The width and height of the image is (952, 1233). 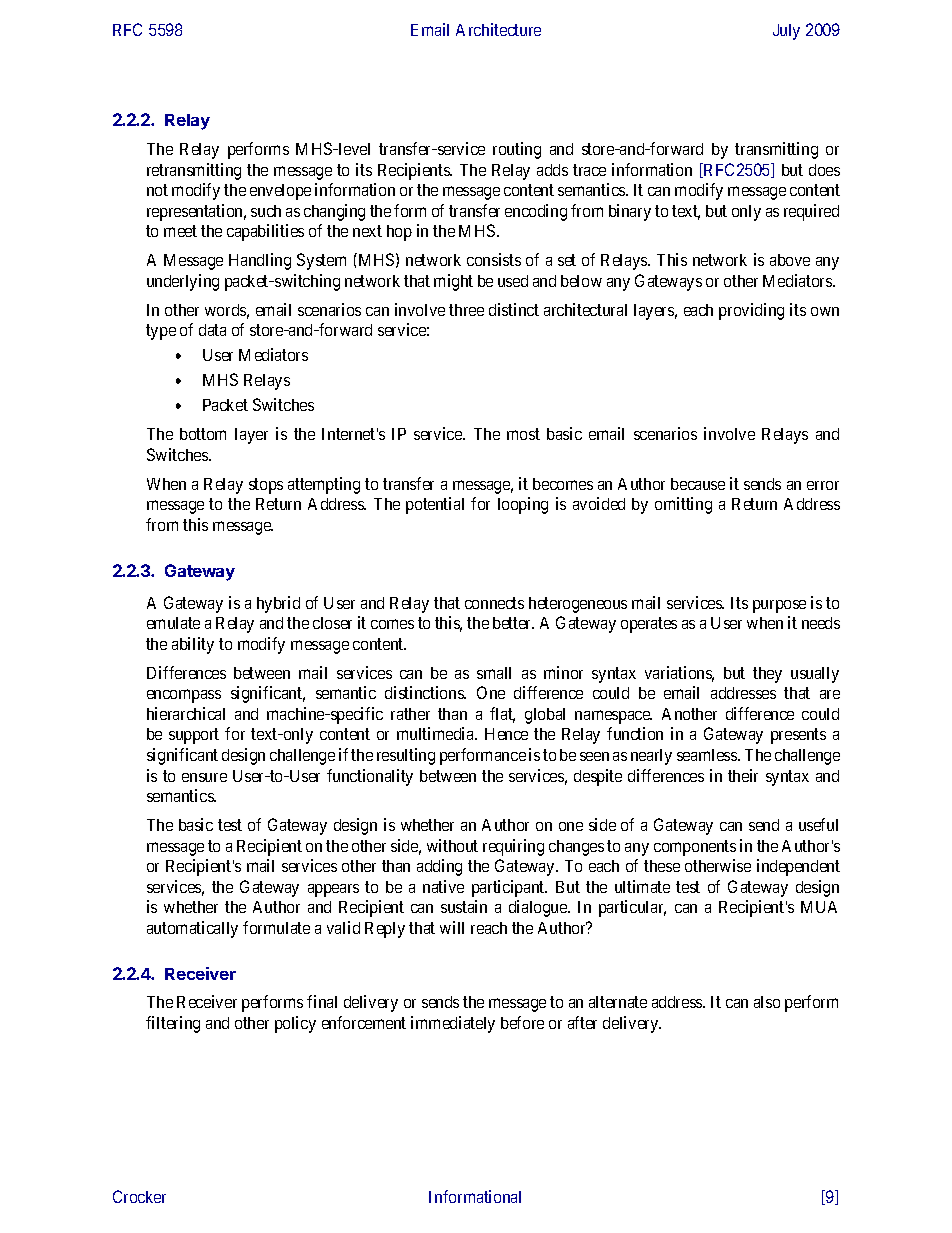 What do you see at coordinates (453, 1024) in the image?
I see `immediately` at bounding box center [453, 1024].
